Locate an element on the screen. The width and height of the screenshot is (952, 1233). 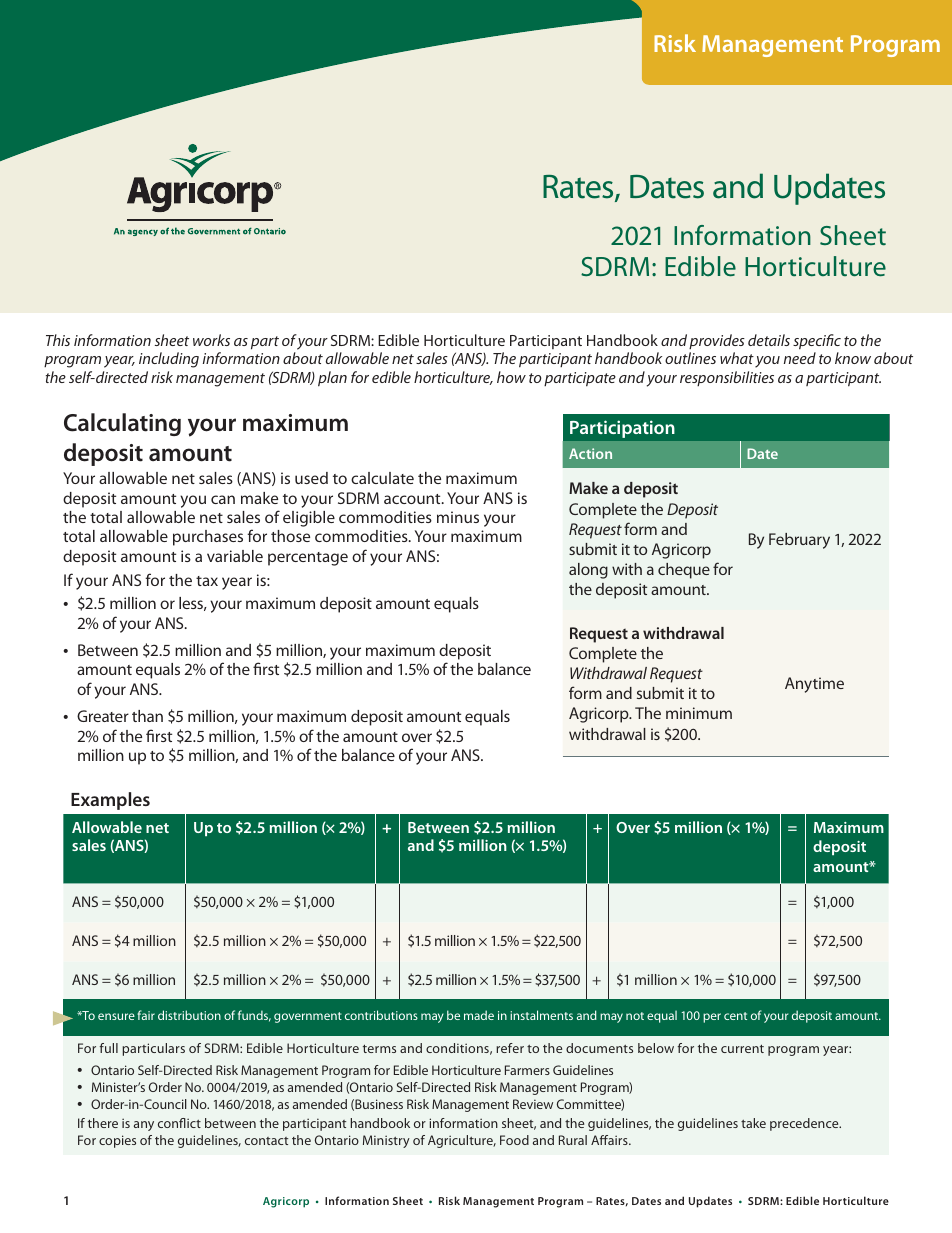
including is located at coordinates (169, 360).
